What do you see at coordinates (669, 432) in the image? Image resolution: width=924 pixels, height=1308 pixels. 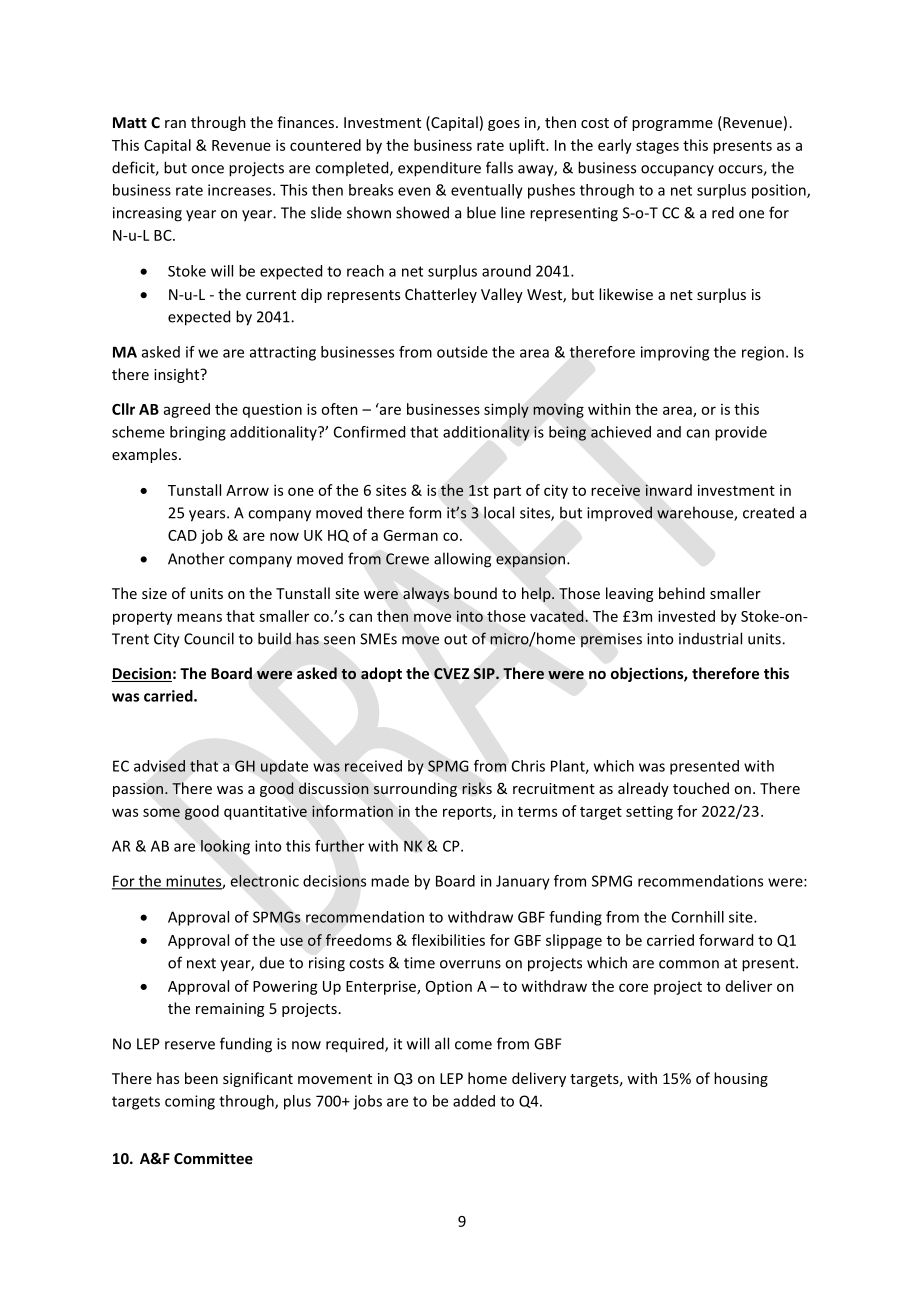 I see `and` at bounding box center [669, 432].
